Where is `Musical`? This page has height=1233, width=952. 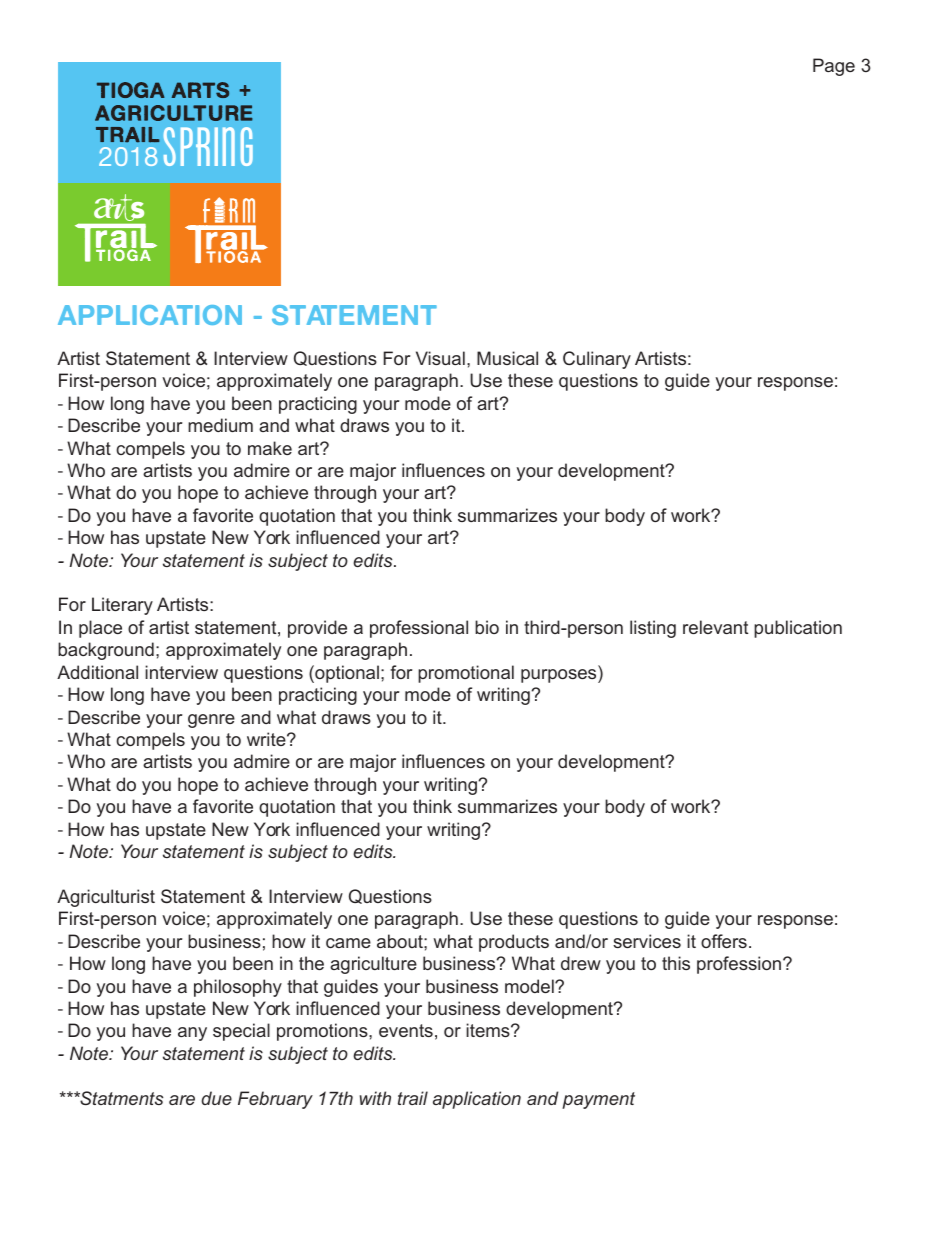 Musical is located at coordinates (507, 358).
